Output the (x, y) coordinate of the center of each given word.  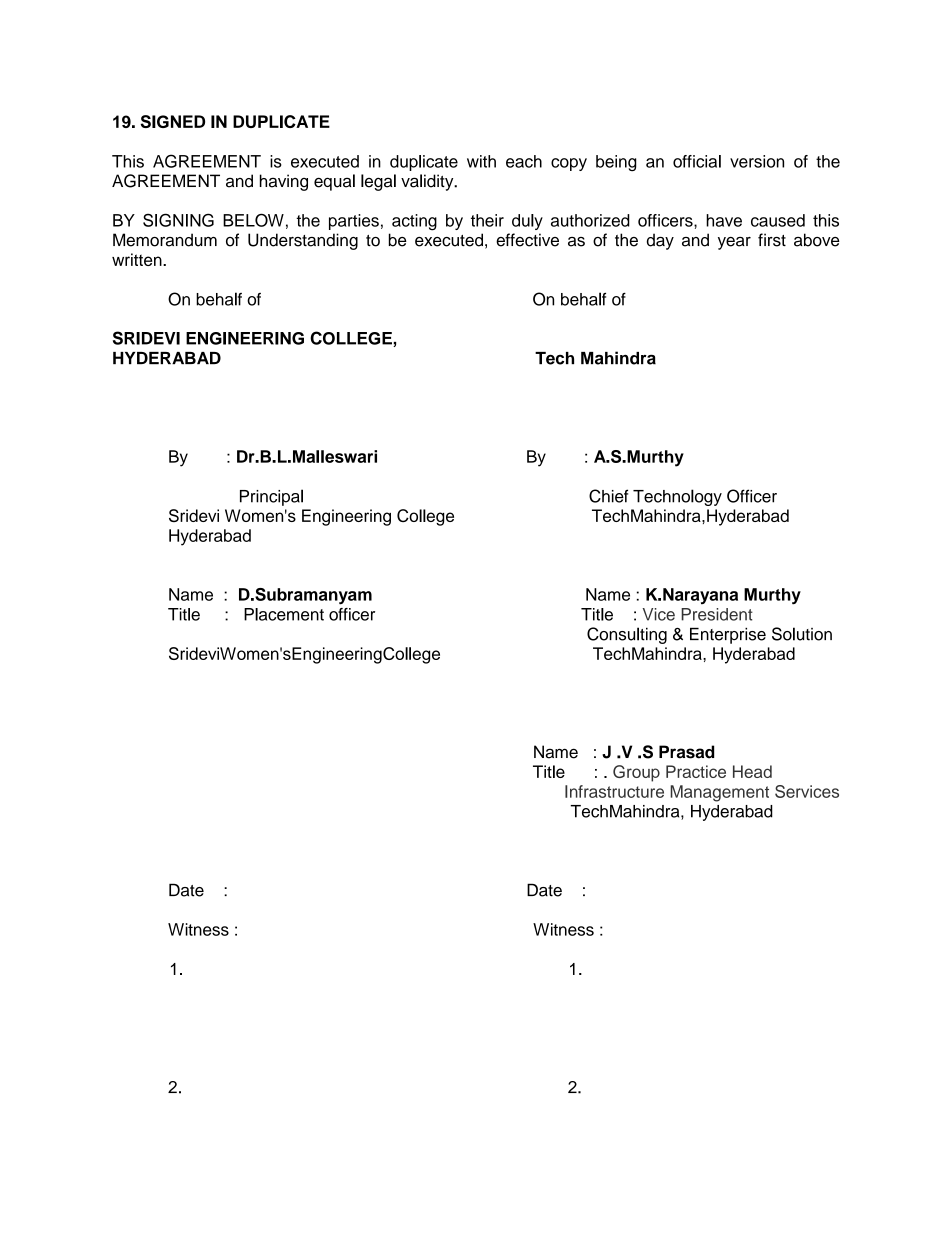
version (757, 161)
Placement (284, 614)
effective (527, 240)
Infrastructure (614, 791)
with (481, 161)
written (138, 259)
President (717, 614)
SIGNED (173, 121)
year (734, 243)
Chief (608, 496)
